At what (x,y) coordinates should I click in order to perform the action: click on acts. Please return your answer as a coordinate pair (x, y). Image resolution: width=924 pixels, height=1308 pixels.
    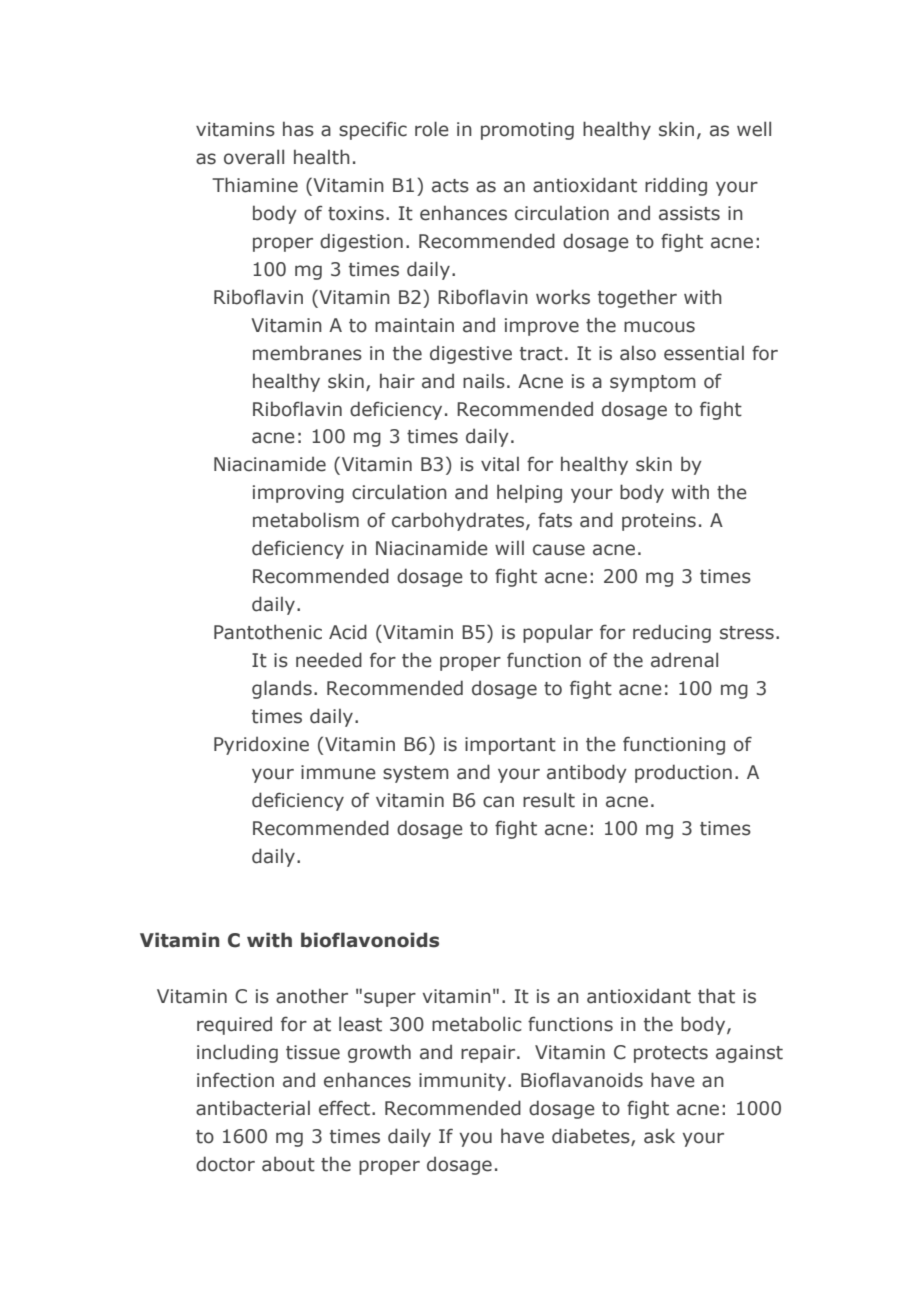
    Looking at the image, I should click on (450, 186).
